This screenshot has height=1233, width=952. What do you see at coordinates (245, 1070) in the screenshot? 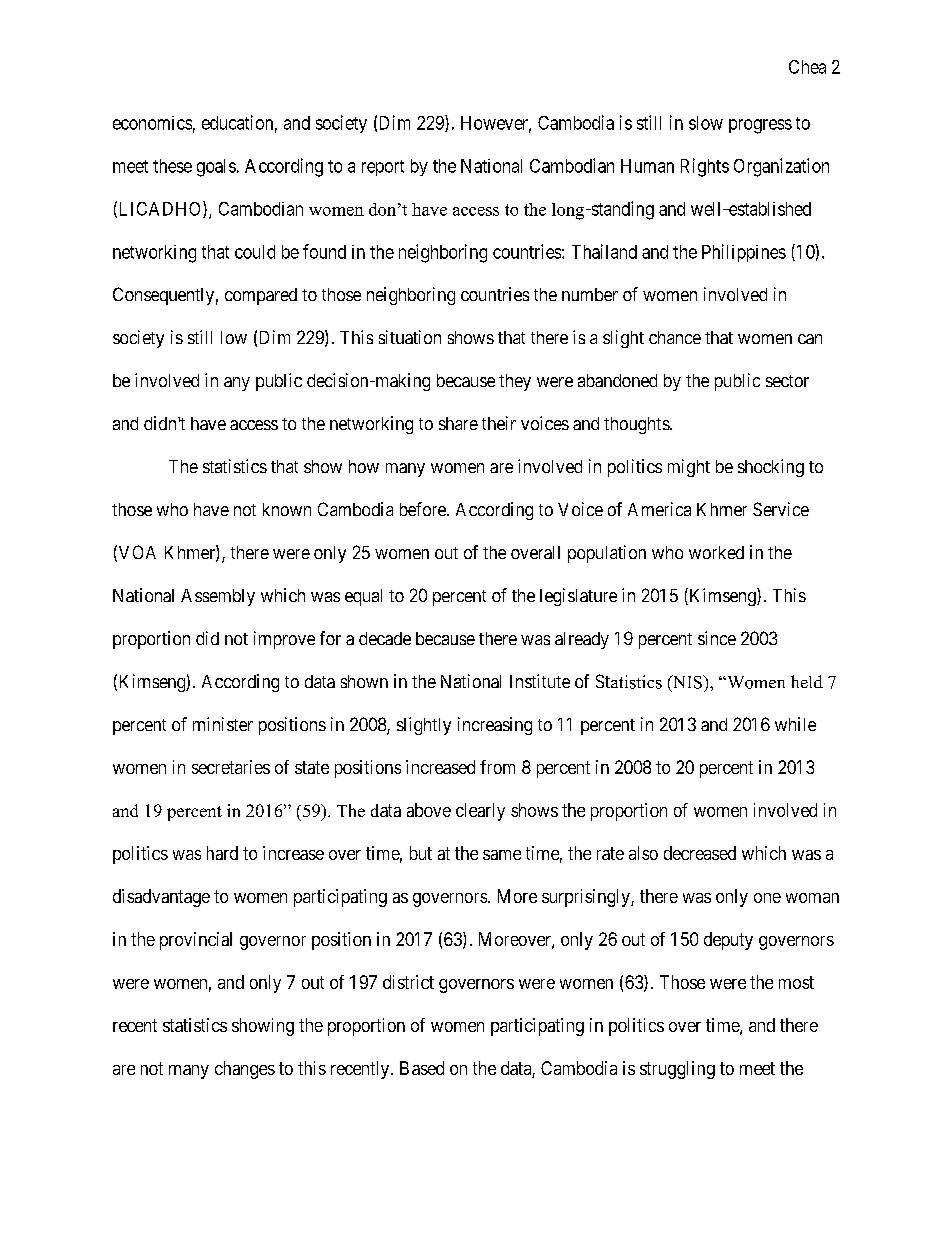
I see `changes` at bounding box center [245, 1070].
